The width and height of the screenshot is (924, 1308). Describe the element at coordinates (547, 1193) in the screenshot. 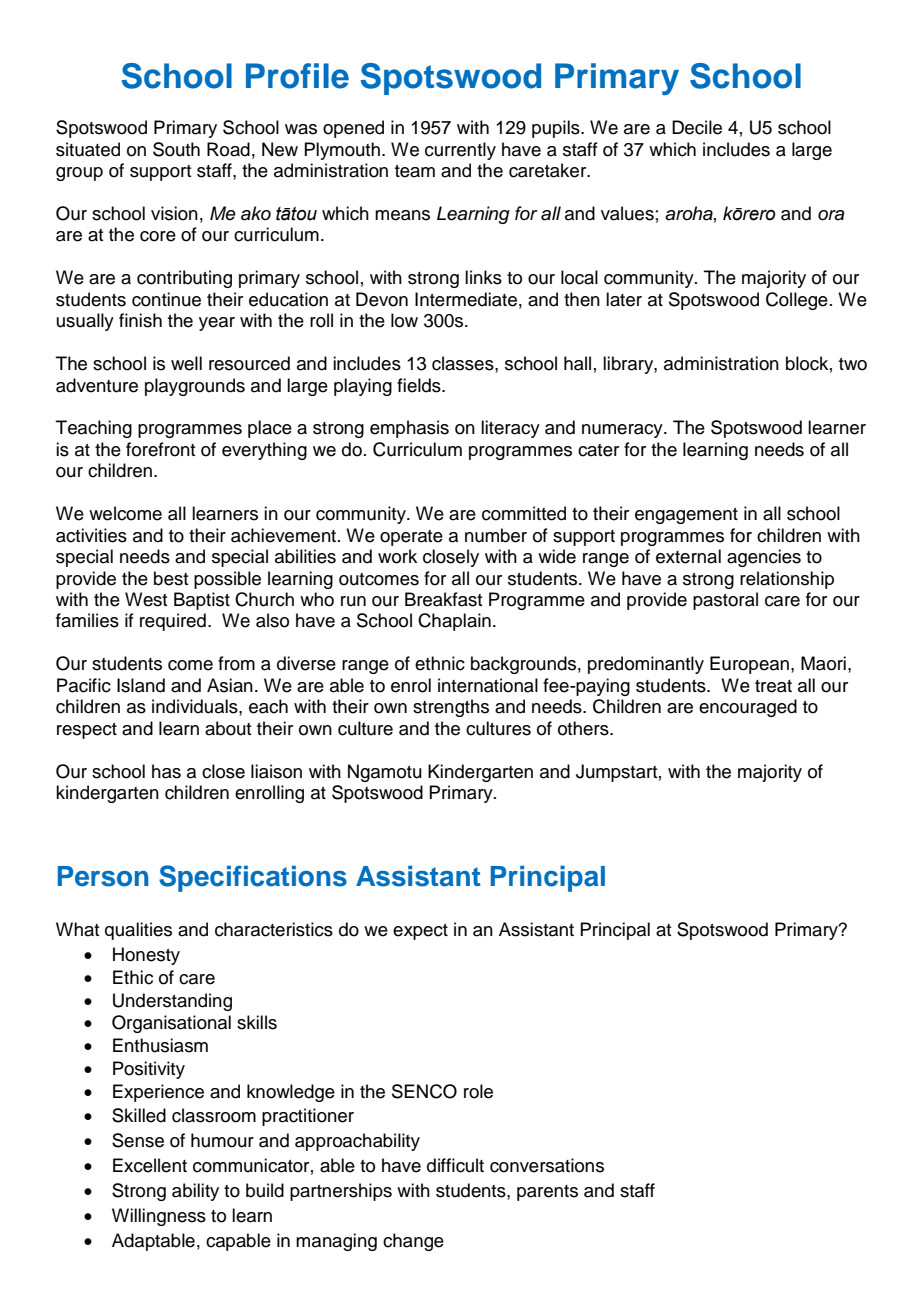

I see `parents` at that location.
